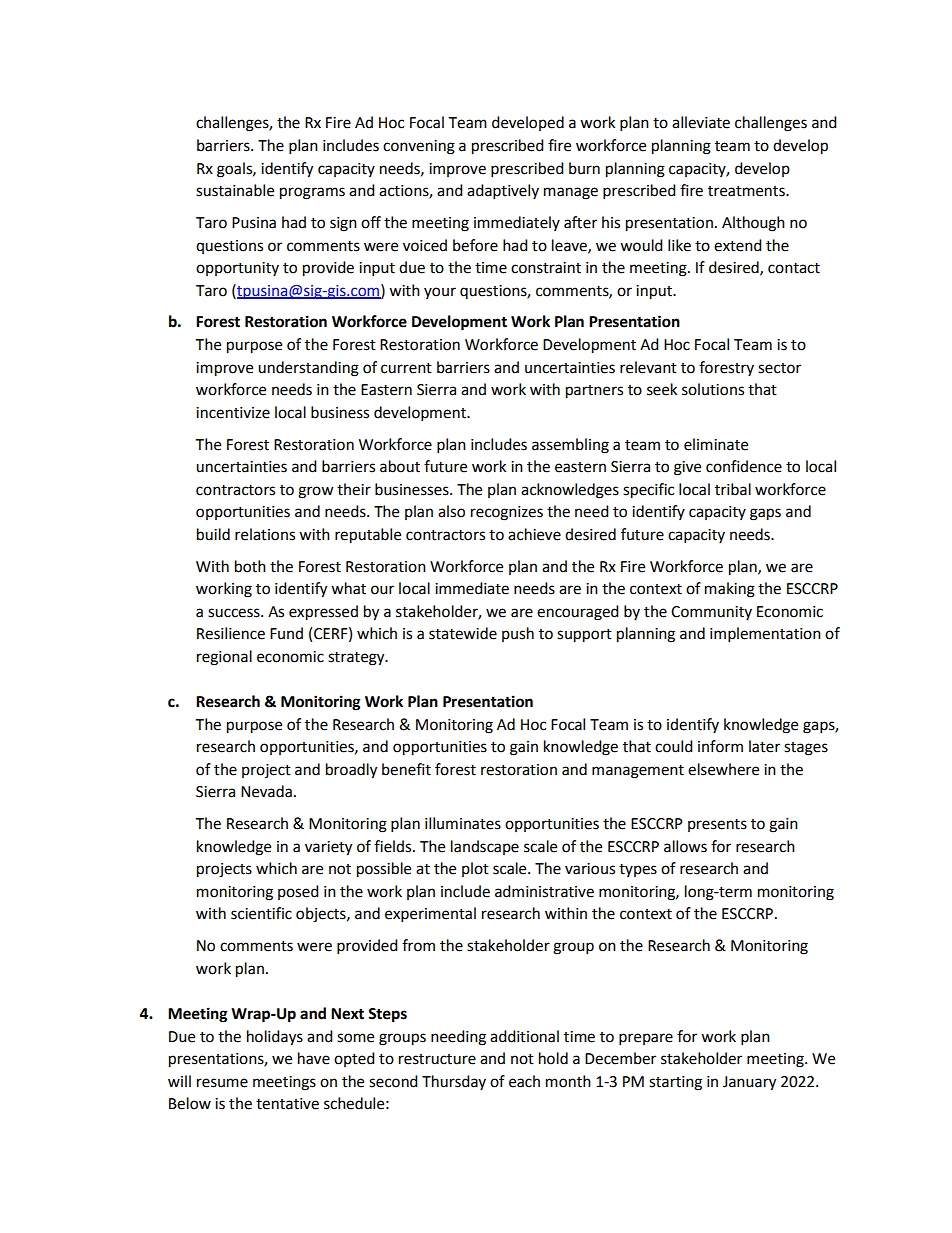  Describe the element at coordinates (440, 293) in the page. I see `your` at that location.
